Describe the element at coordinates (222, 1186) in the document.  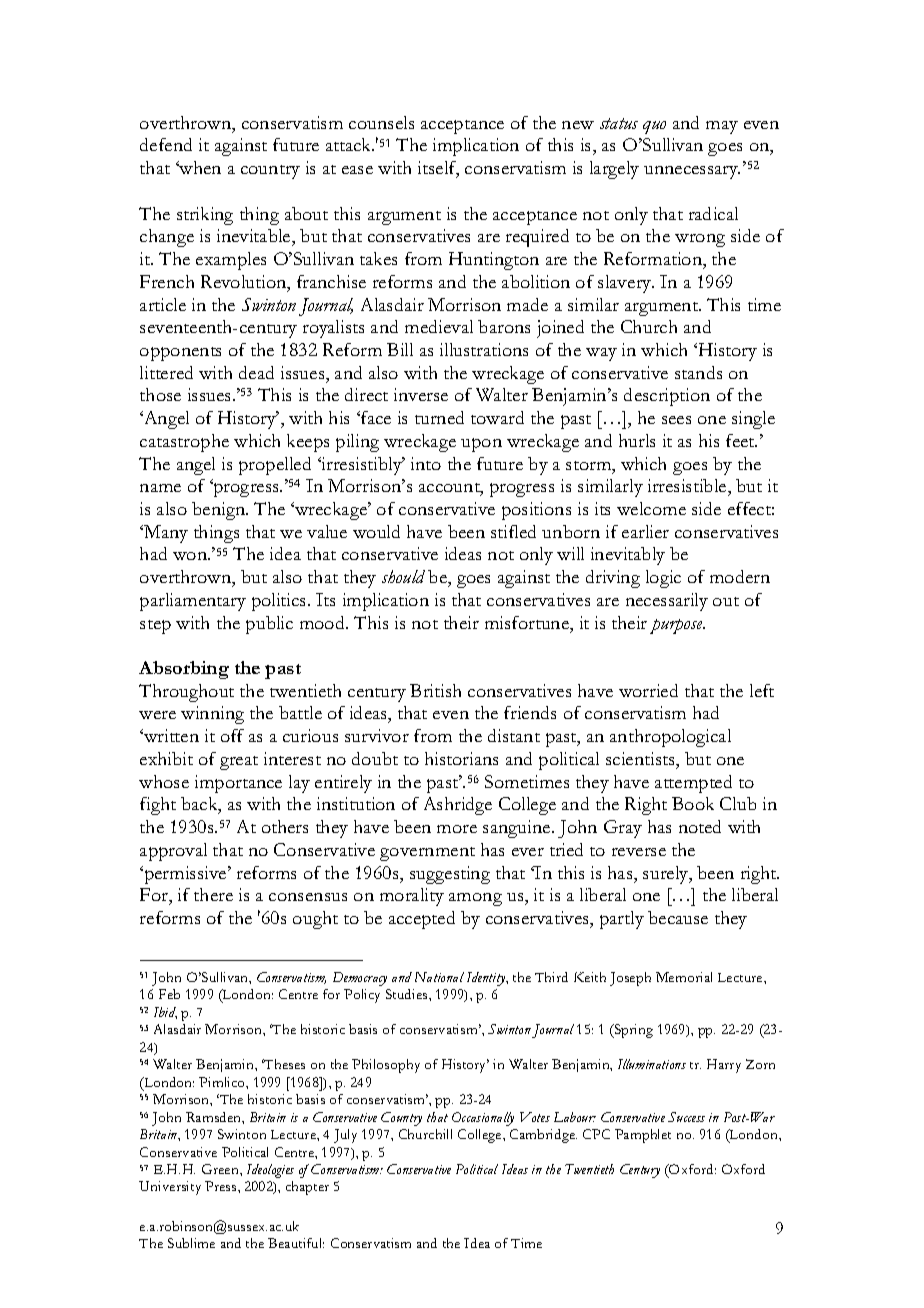
I see `Press` at that location.
